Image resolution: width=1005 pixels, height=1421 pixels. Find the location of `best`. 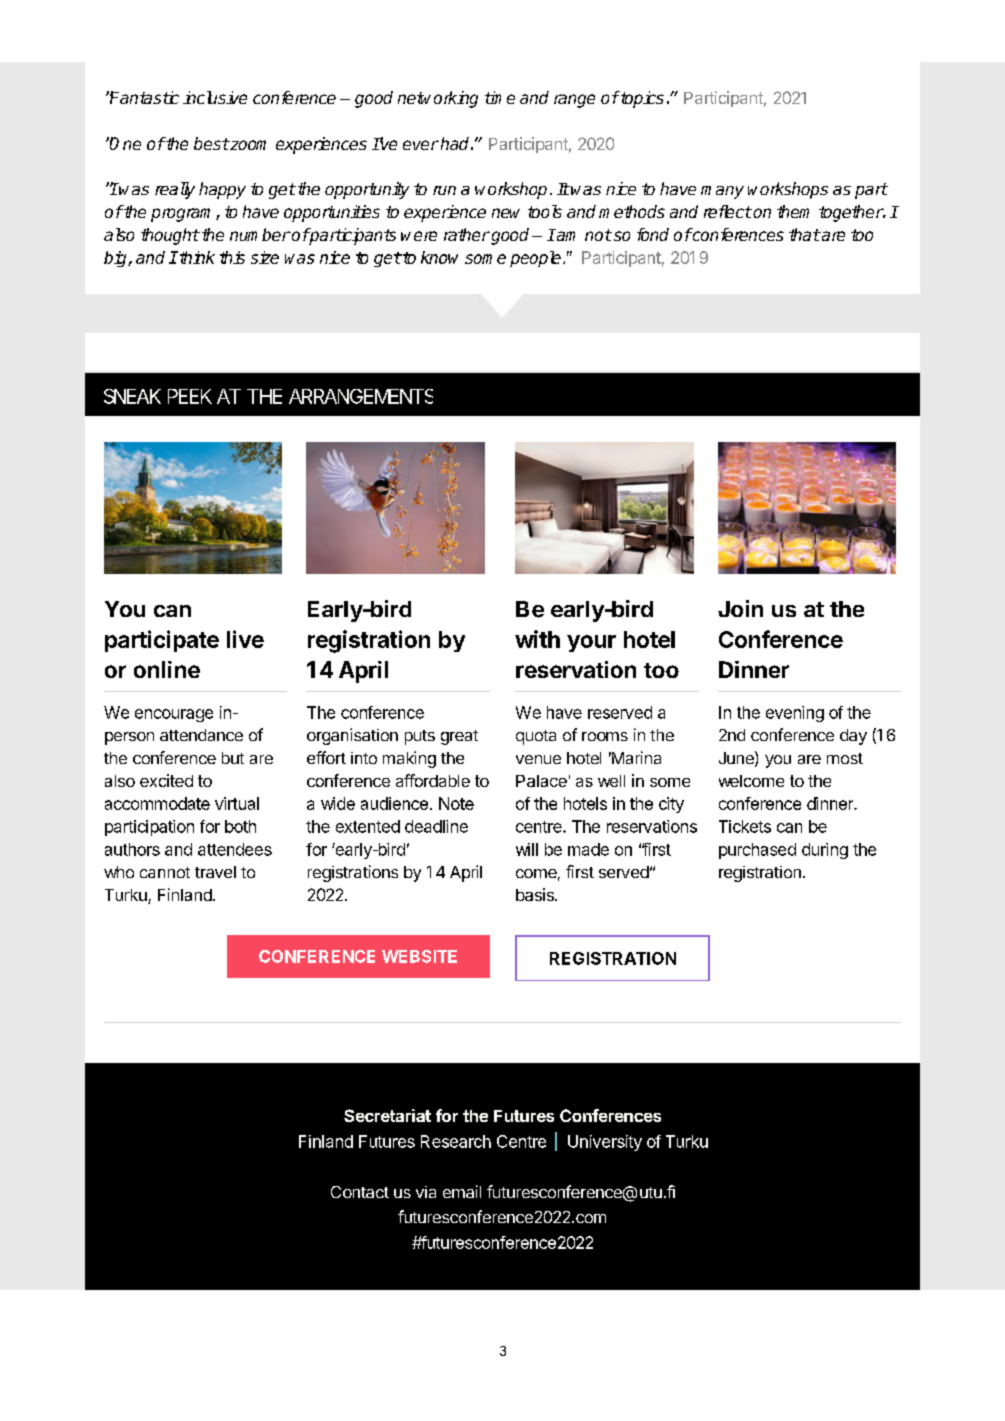

best is located at coordinates (211, 143).
